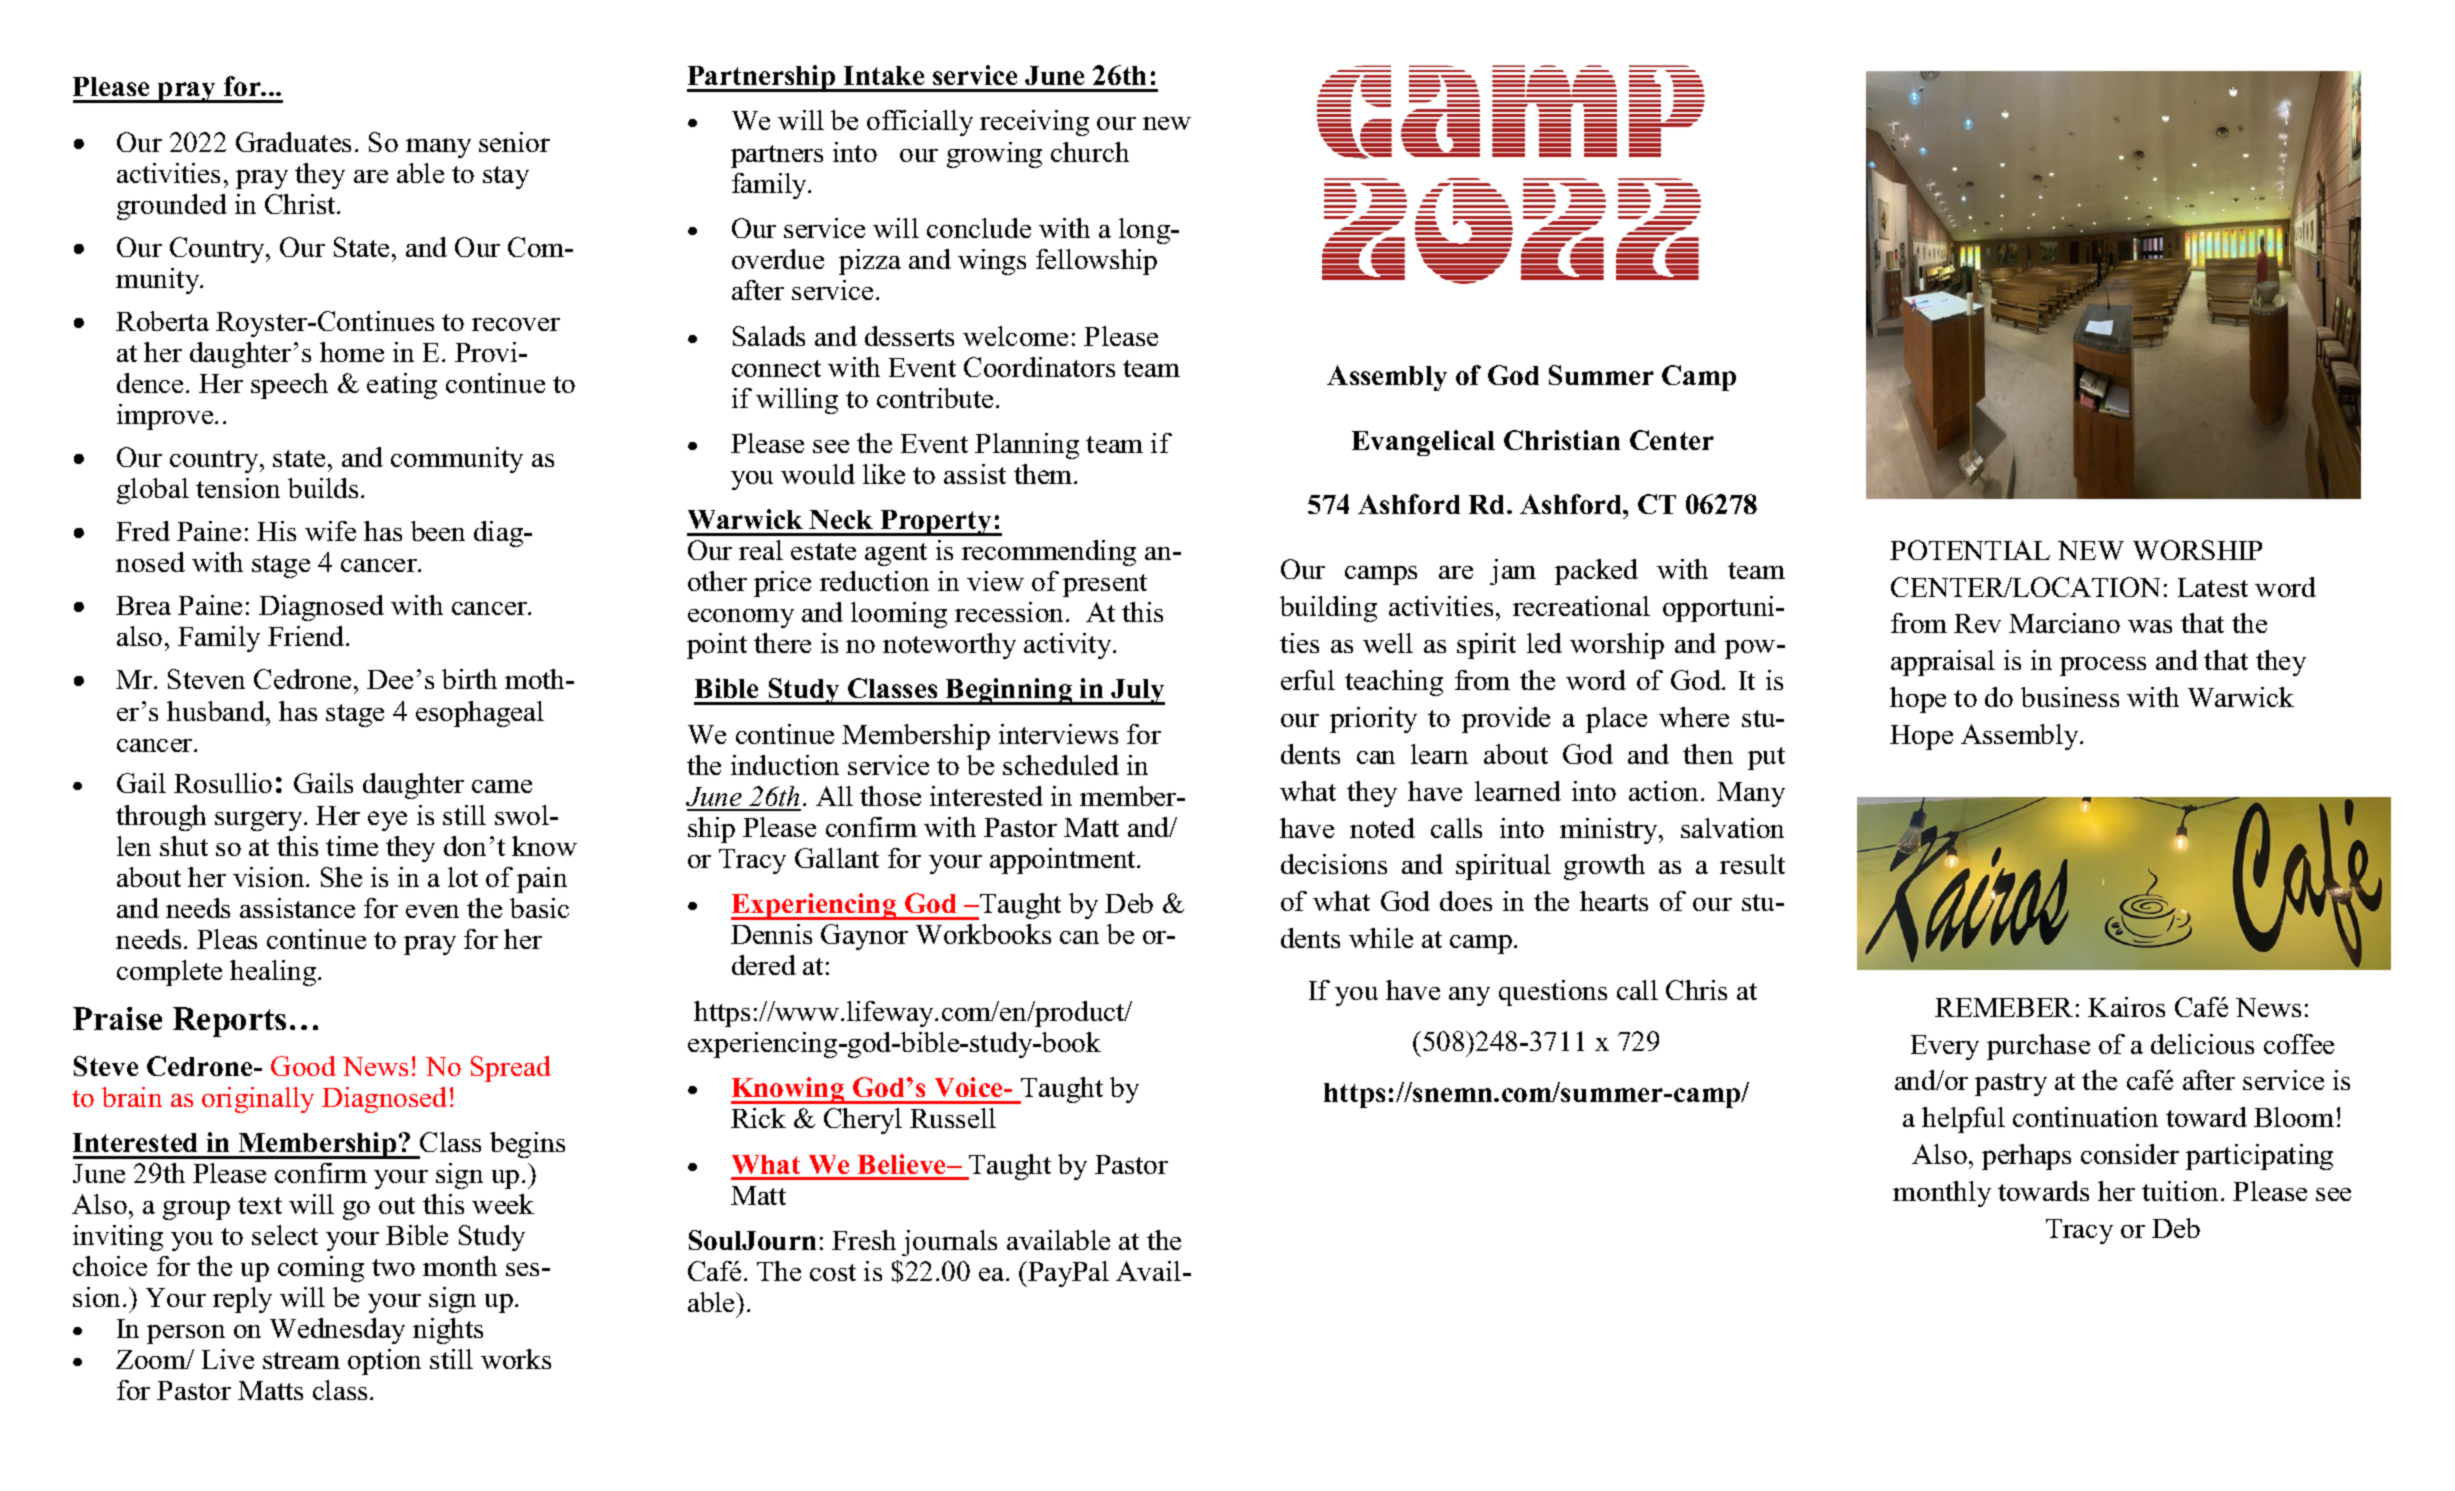 The width and height of the screenshot is (2455, 1491). What do you see at coordinates (274, 973) in the screenshot?
I see `healing` at bounding box center [274, 973].
